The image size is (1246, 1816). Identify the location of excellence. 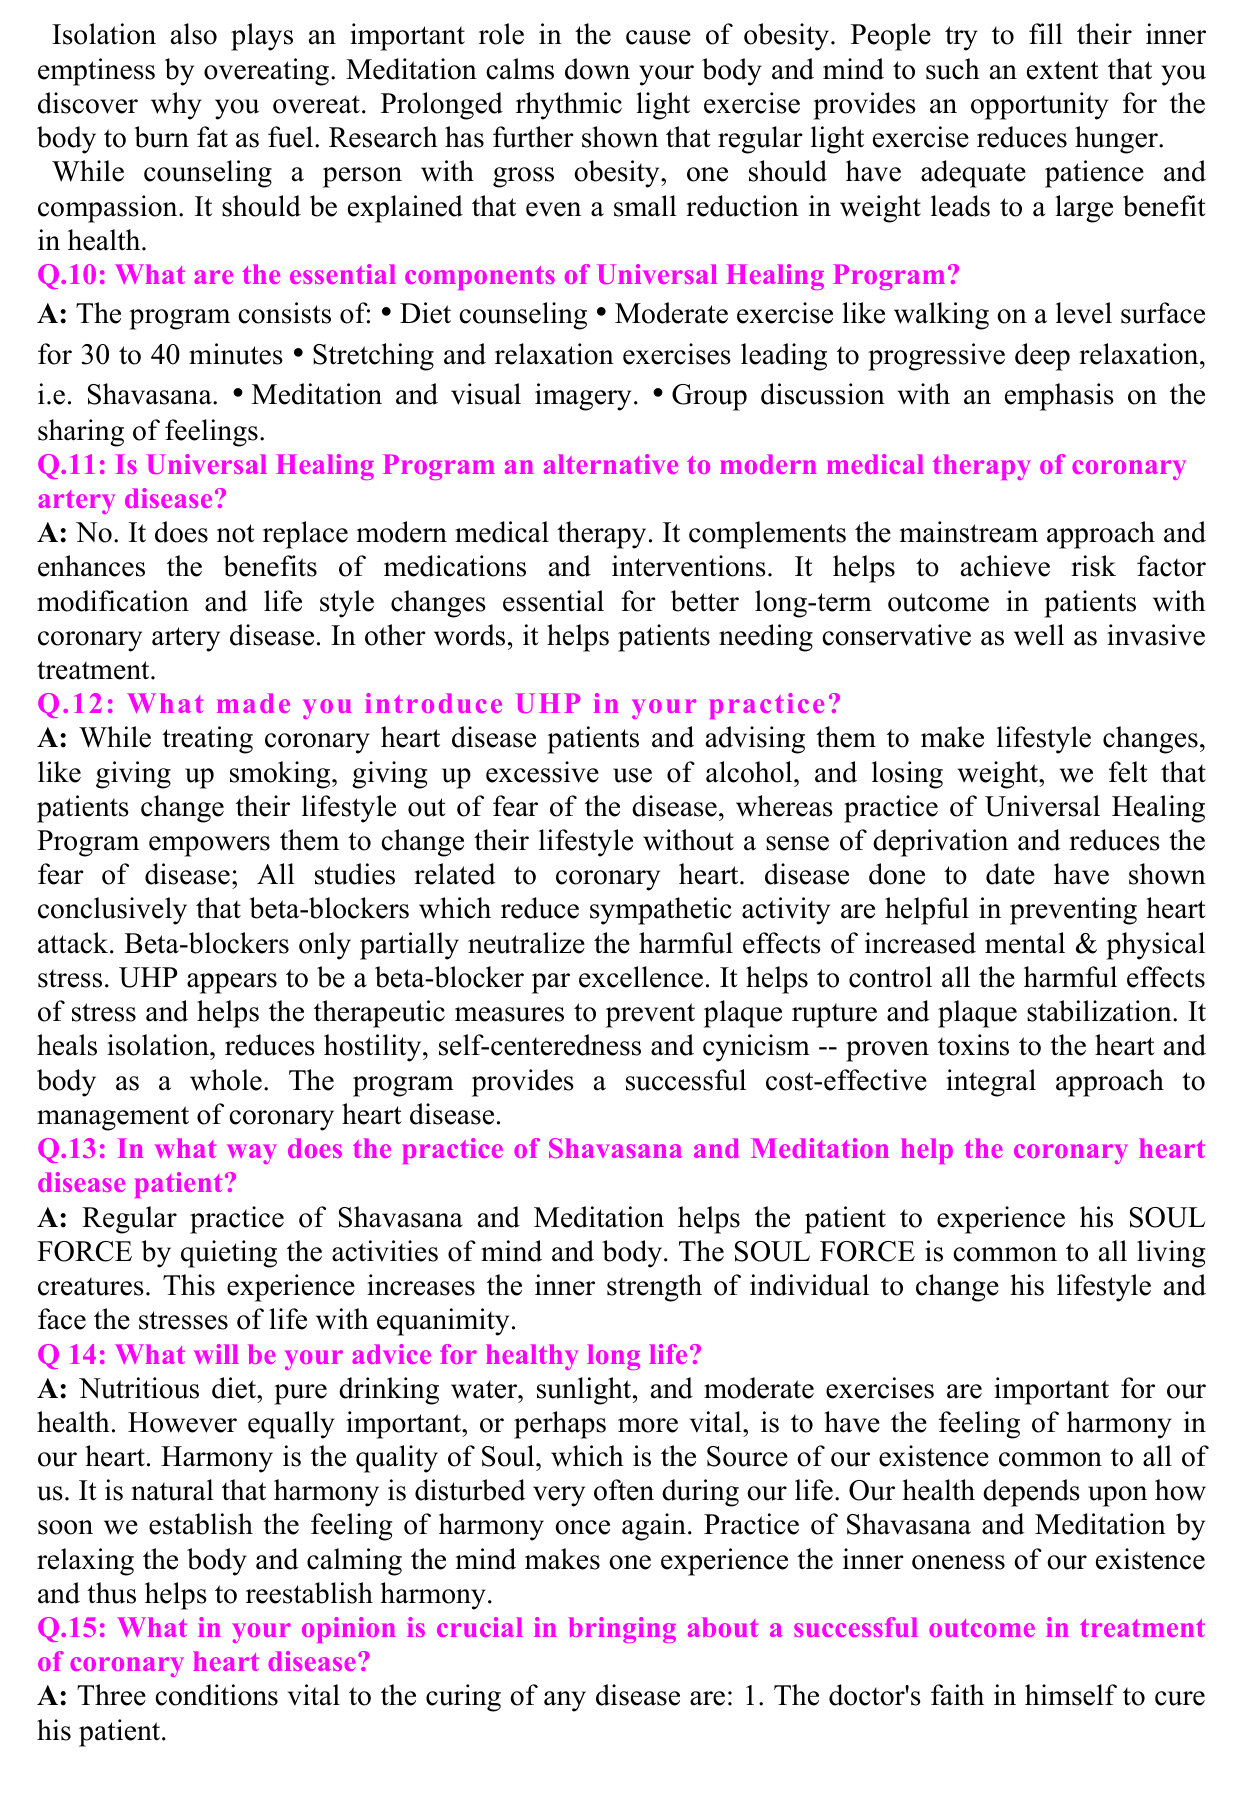
(641, 977).
